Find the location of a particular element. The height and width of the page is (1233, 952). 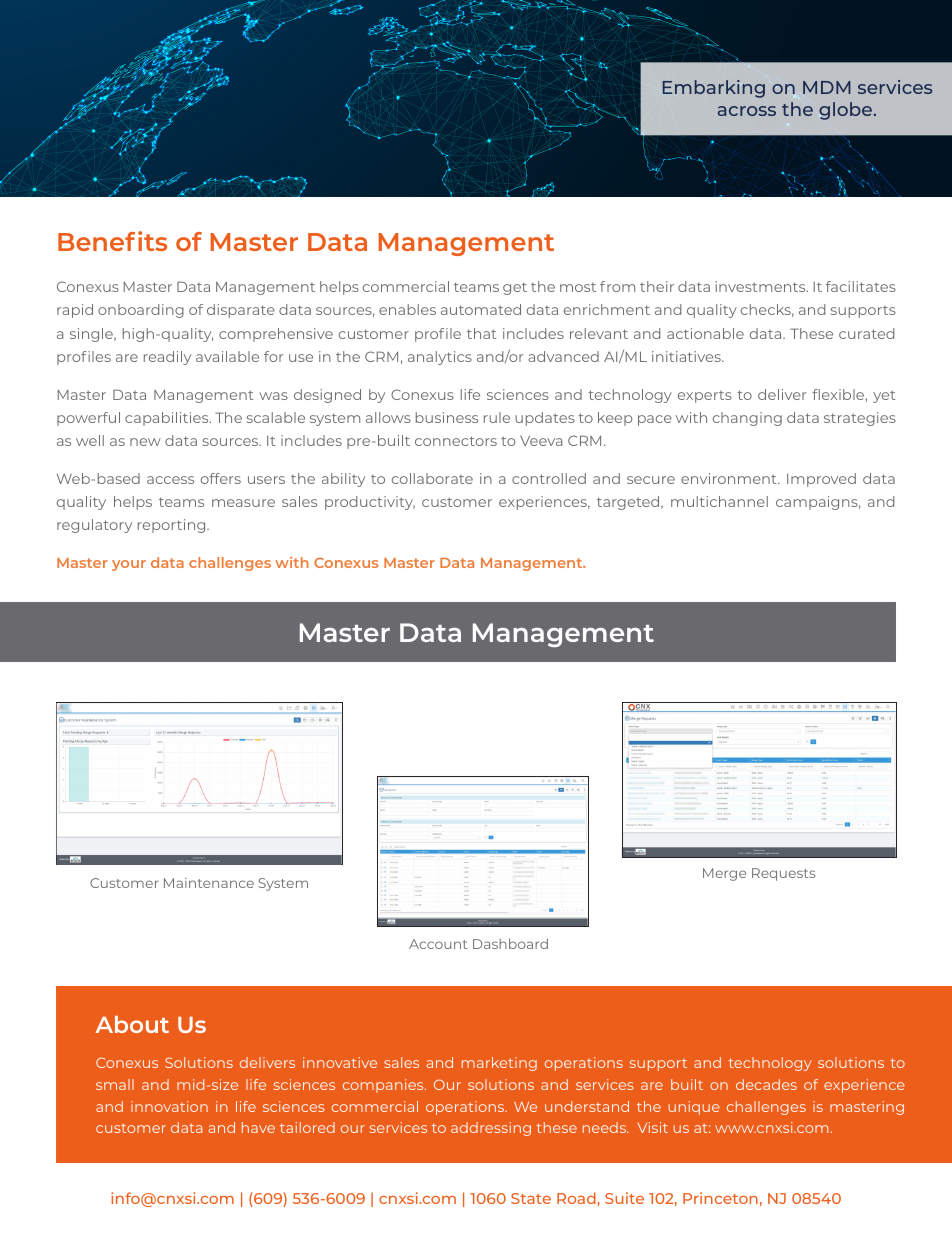

Benefits is located at coordinates (112, 241).
